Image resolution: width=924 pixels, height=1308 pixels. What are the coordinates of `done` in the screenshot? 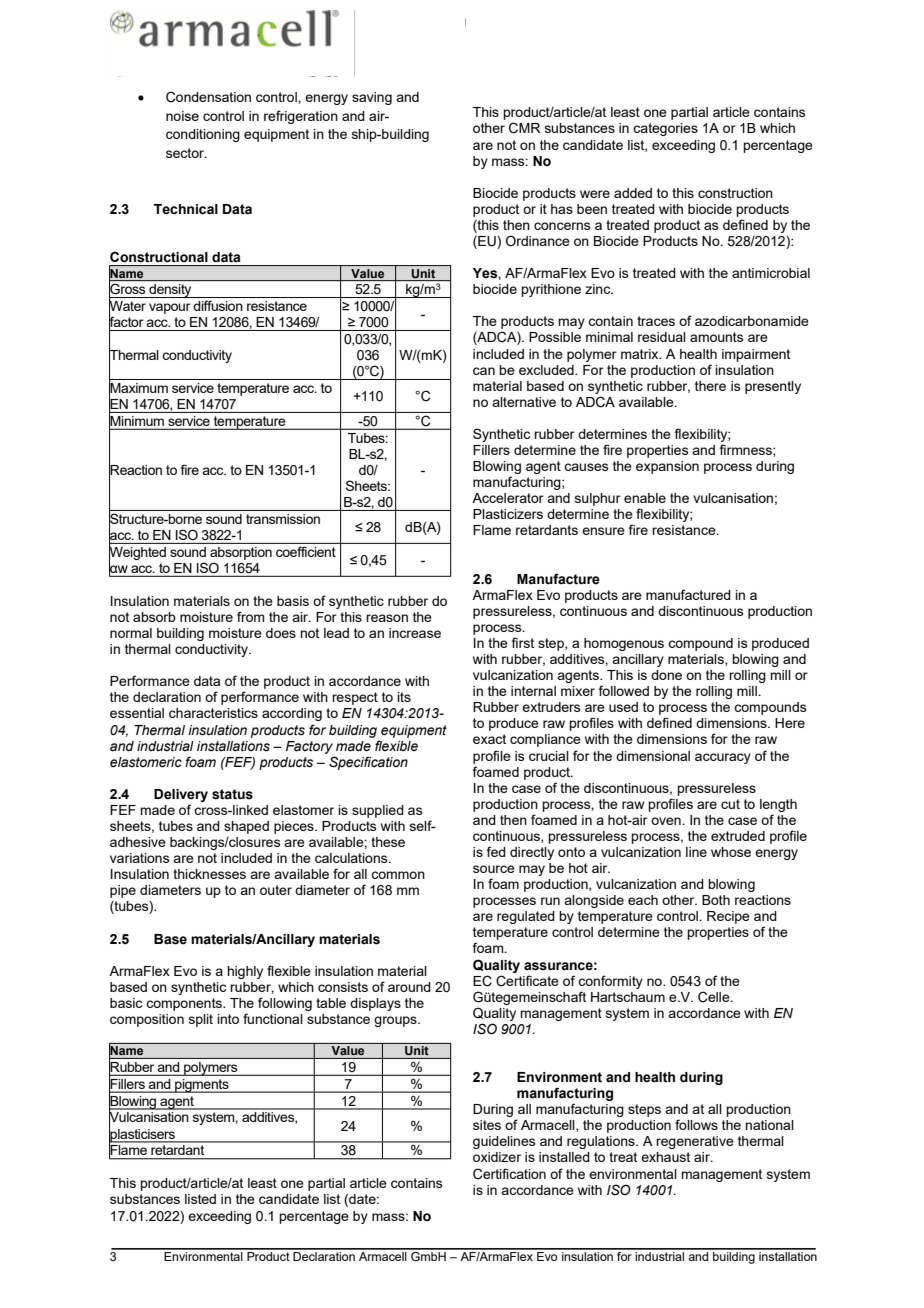 It's located at (666, 675).
